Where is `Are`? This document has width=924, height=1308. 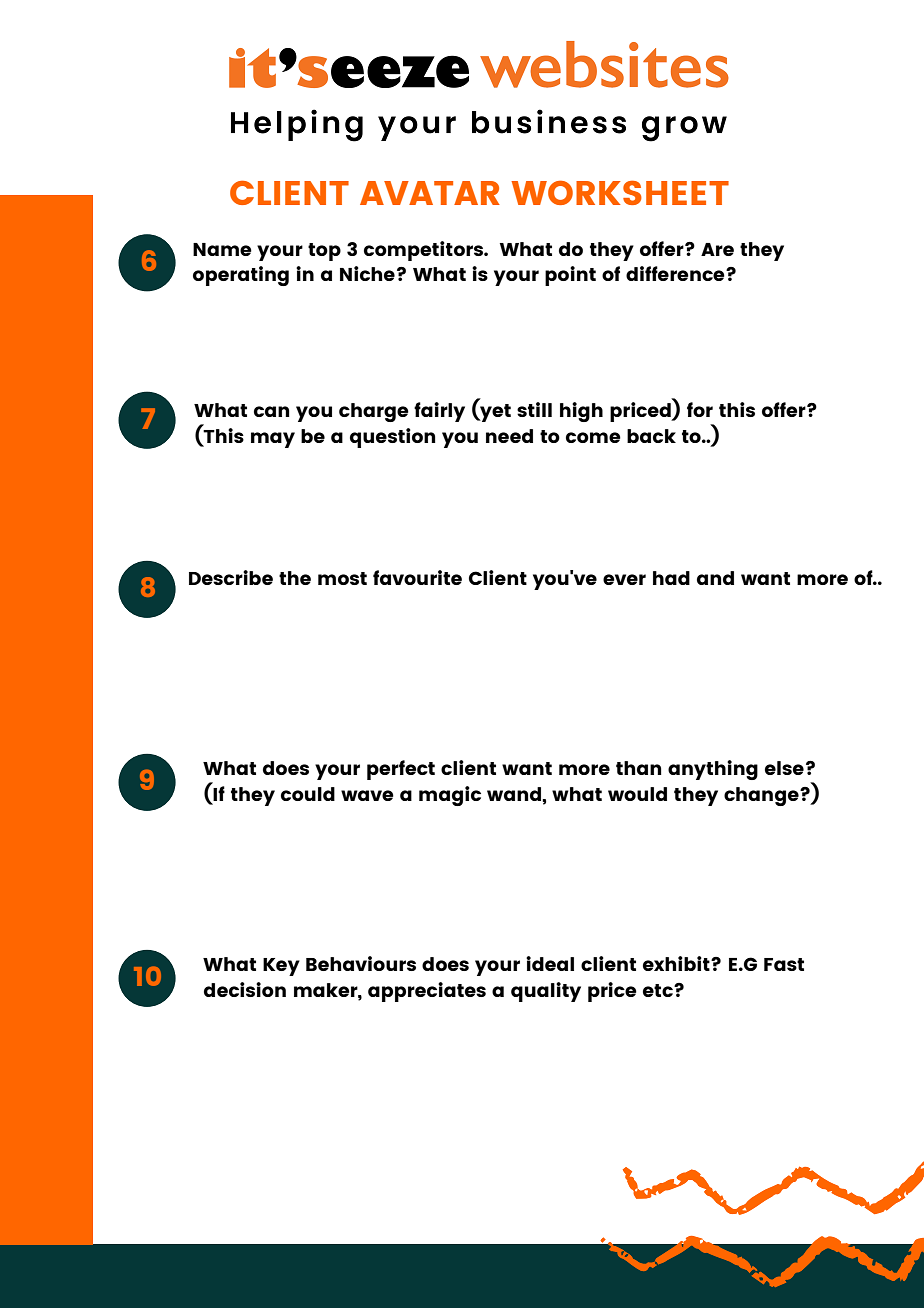
Are is located at coordinates (717, 249).
